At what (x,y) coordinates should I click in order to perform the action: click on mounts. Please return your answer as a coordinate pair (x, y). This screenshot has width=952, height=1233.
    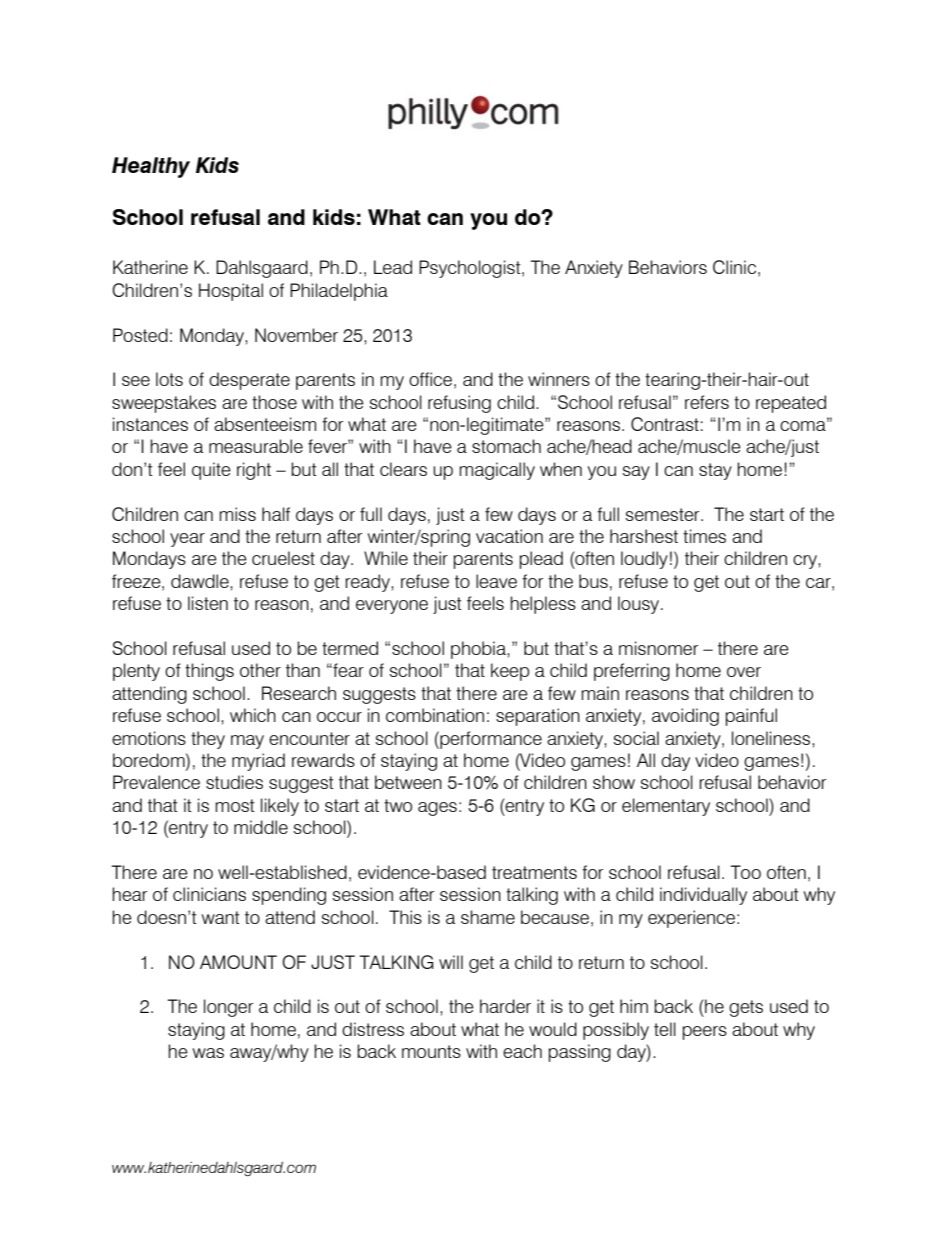
    Looking at the image, I should click on (431, 1051).
